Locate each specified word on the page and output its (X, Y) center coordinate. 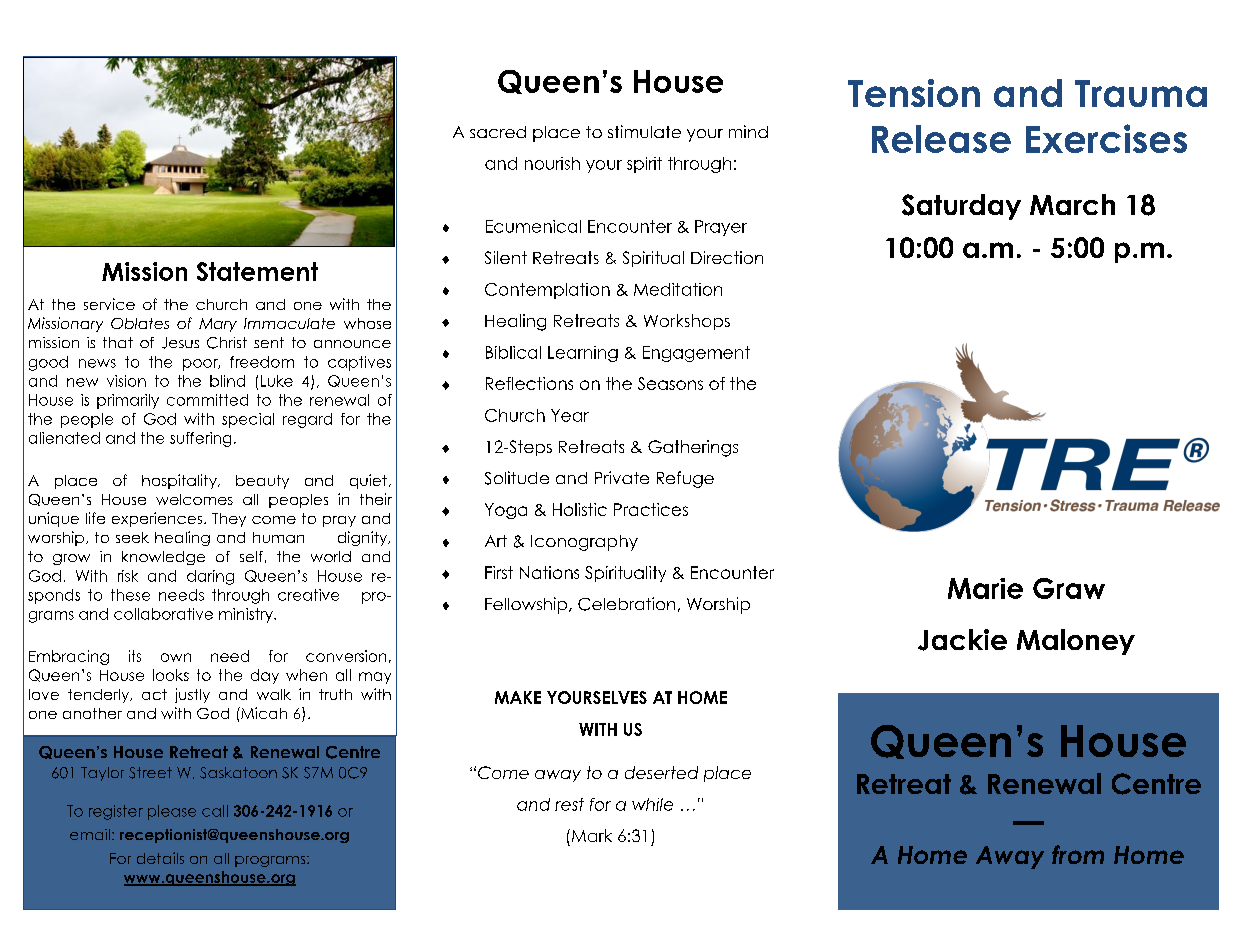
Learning (583, 354)
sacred (498, 132)
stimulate (644, 131)
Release (941, 139)
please (172, 812)
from (1078, 854)
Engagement (696, 354)
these (130, 595)
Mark (590, 835)
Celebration (626, 604)
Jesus (180, 343)
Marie (985, 588)
